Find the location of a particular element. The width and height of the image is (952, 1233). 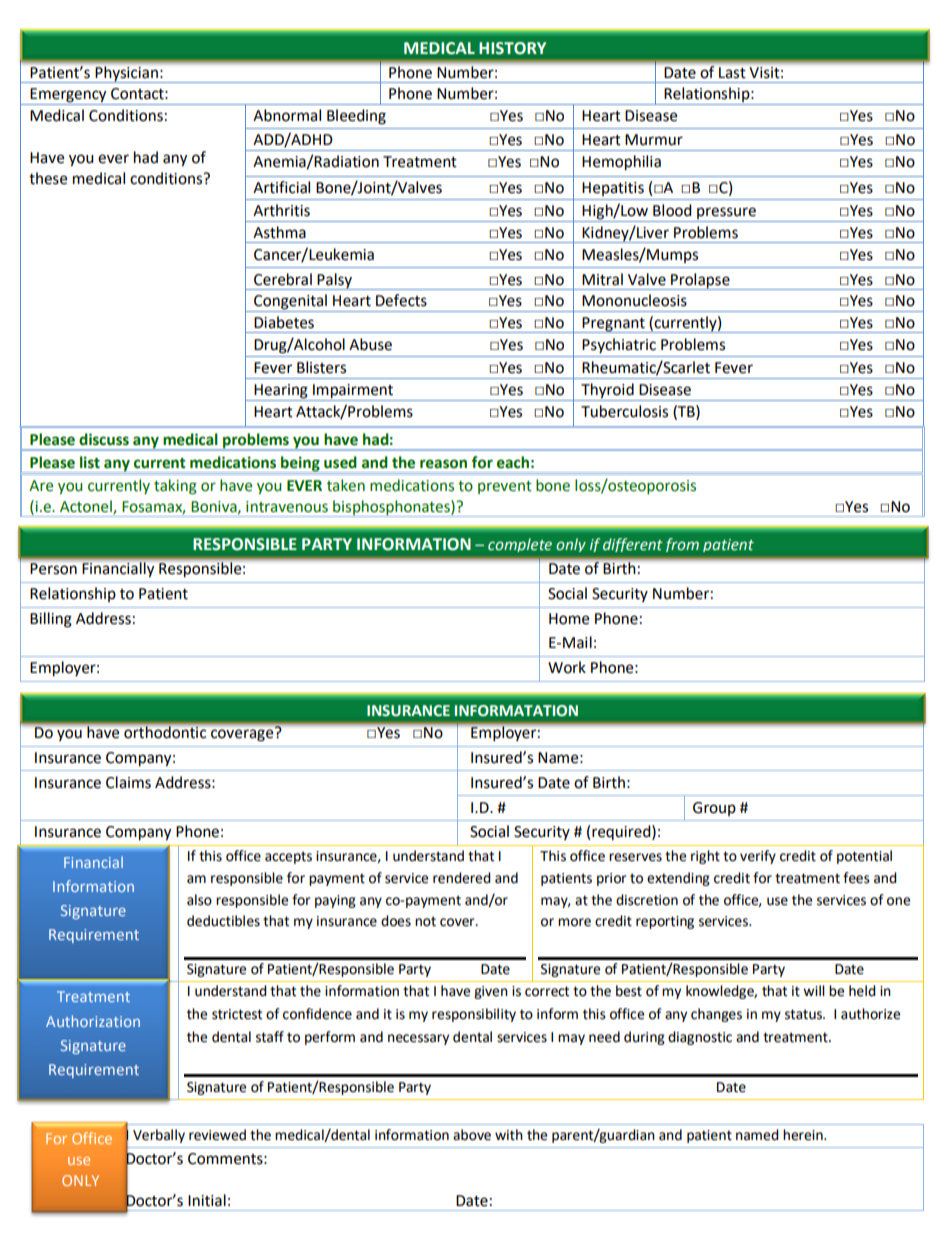

Physician is located at coordinates (126, 74).
